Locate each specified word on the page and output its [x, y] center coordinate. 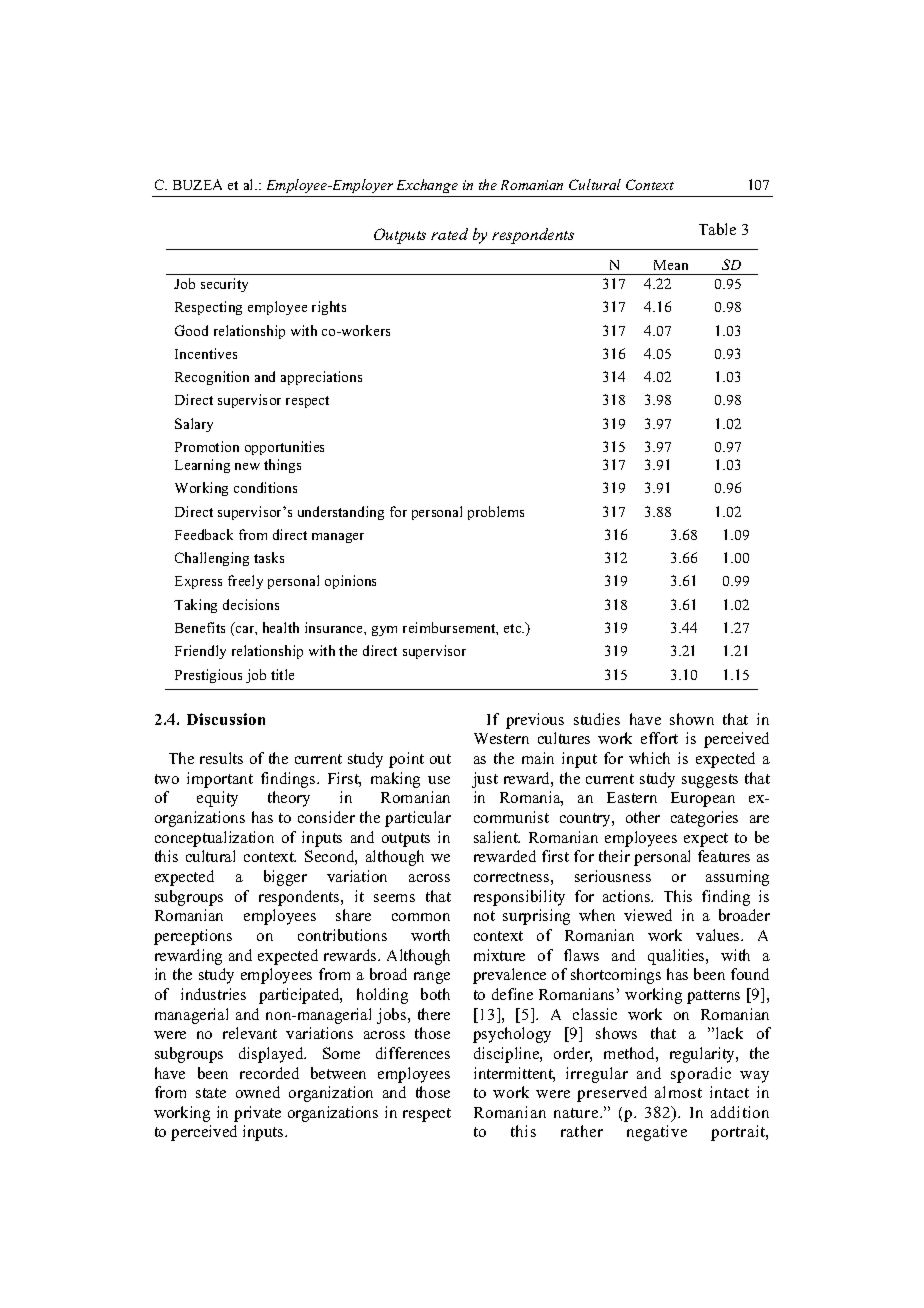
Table [717, 229]
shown [692, 719]
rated [449, 234]
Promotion [207, 446]
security [224, 285]
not [484, 916]
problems [496, 513]
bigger [285, 878]
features [724, 856]
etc [514, 628]
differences [413, 1053]
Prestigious [208, 676]
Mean [671, 265]
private [257, 1114]
